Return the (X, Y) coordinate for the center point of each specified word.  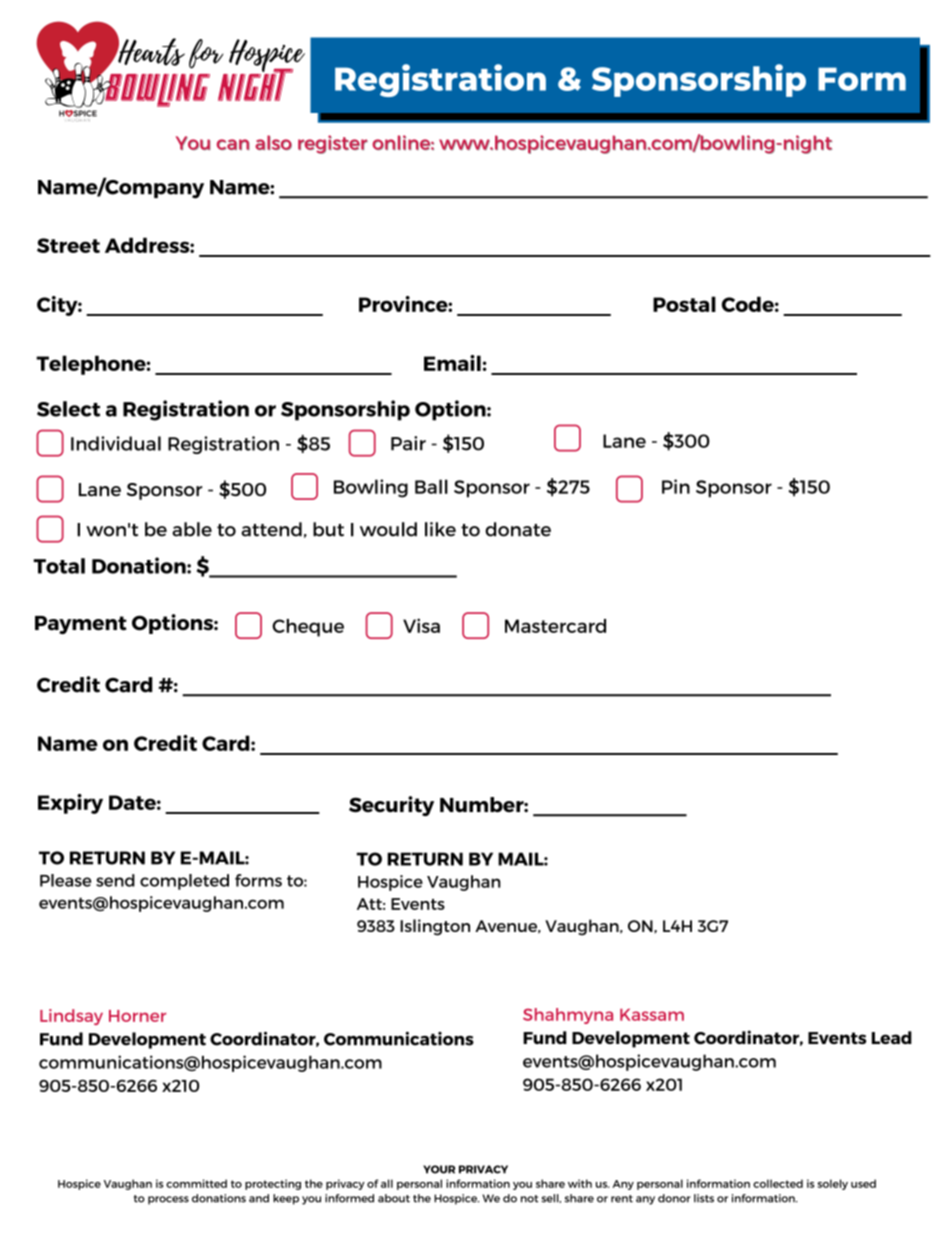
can (233, 144)
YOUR (439, 1169)
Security (391, 806)
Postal (684, 304)
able (192, 529)
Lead (892, 1037)
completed (184, 882)
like (440, 529)
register (333, 144)
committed (196, 1183)
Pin (676, 486)
